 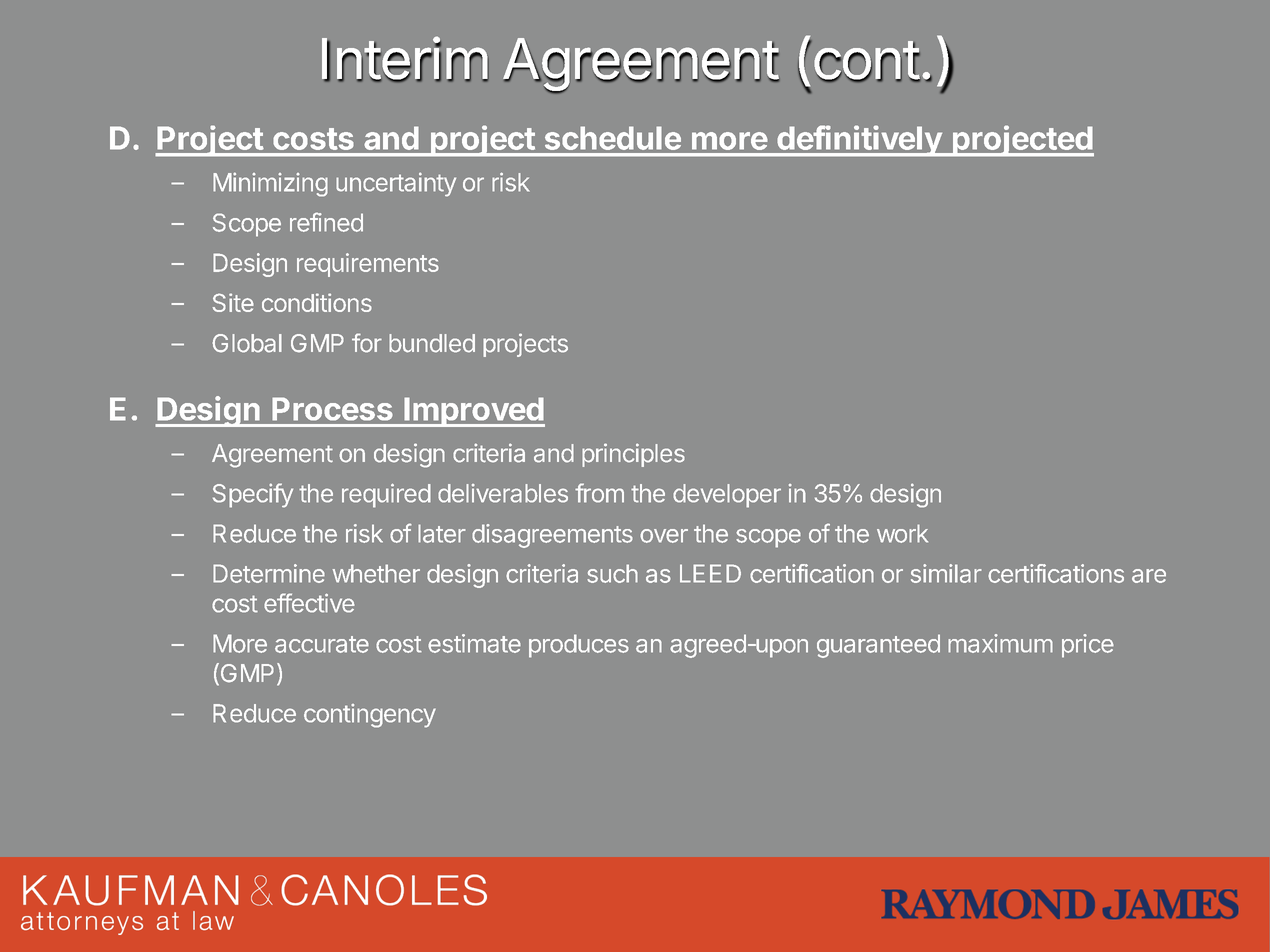 What do you see at coordinates (633, 455) in the image?
I see `principles` at bounding box center [633, 455].
